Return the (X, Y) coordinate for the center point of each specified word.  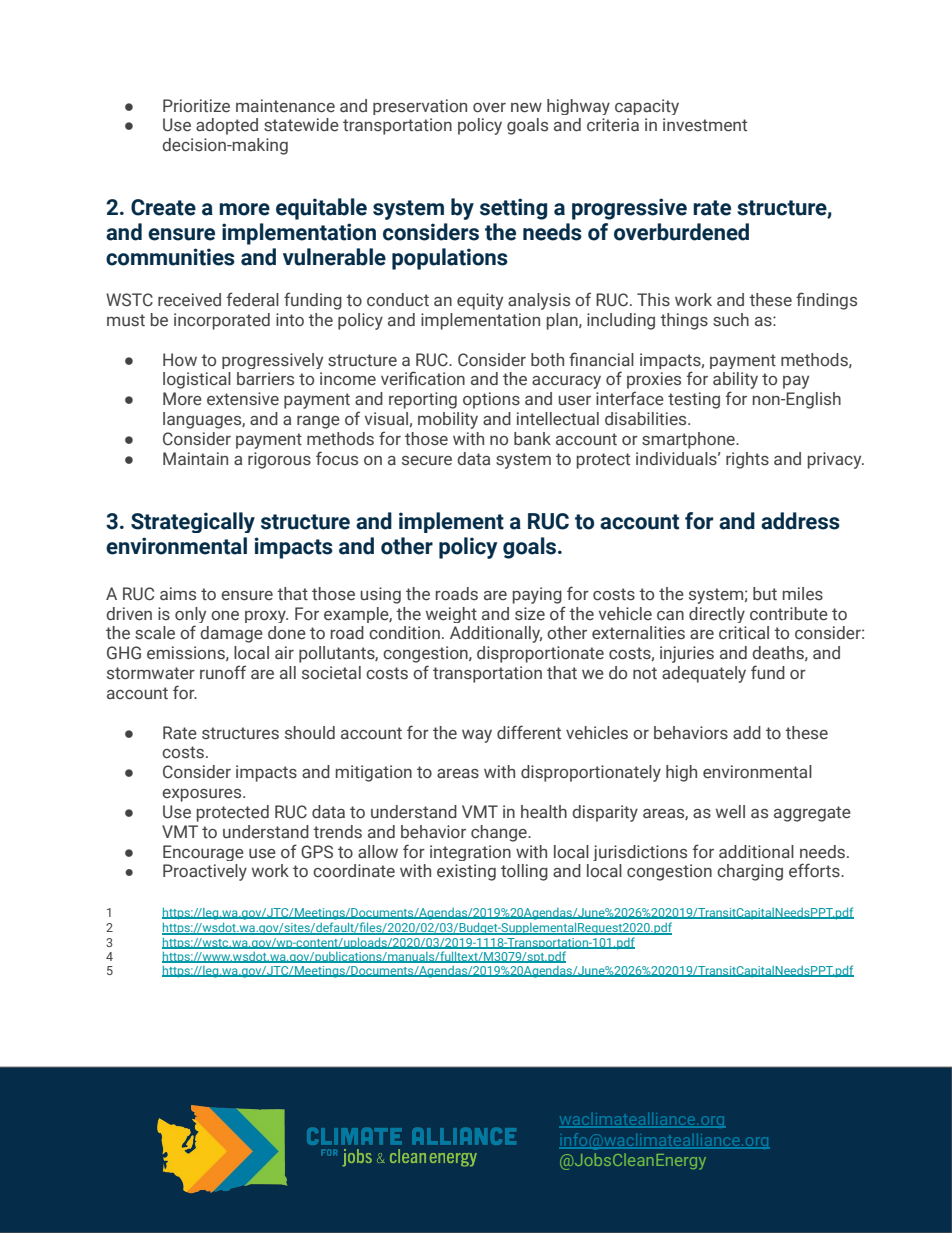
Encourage (203, 853)
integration (470, 853)
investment (705, 125)
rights (747, 460)
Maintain (195, 459)
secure (427, 461)
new (526, 108)
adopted (227, 126)
